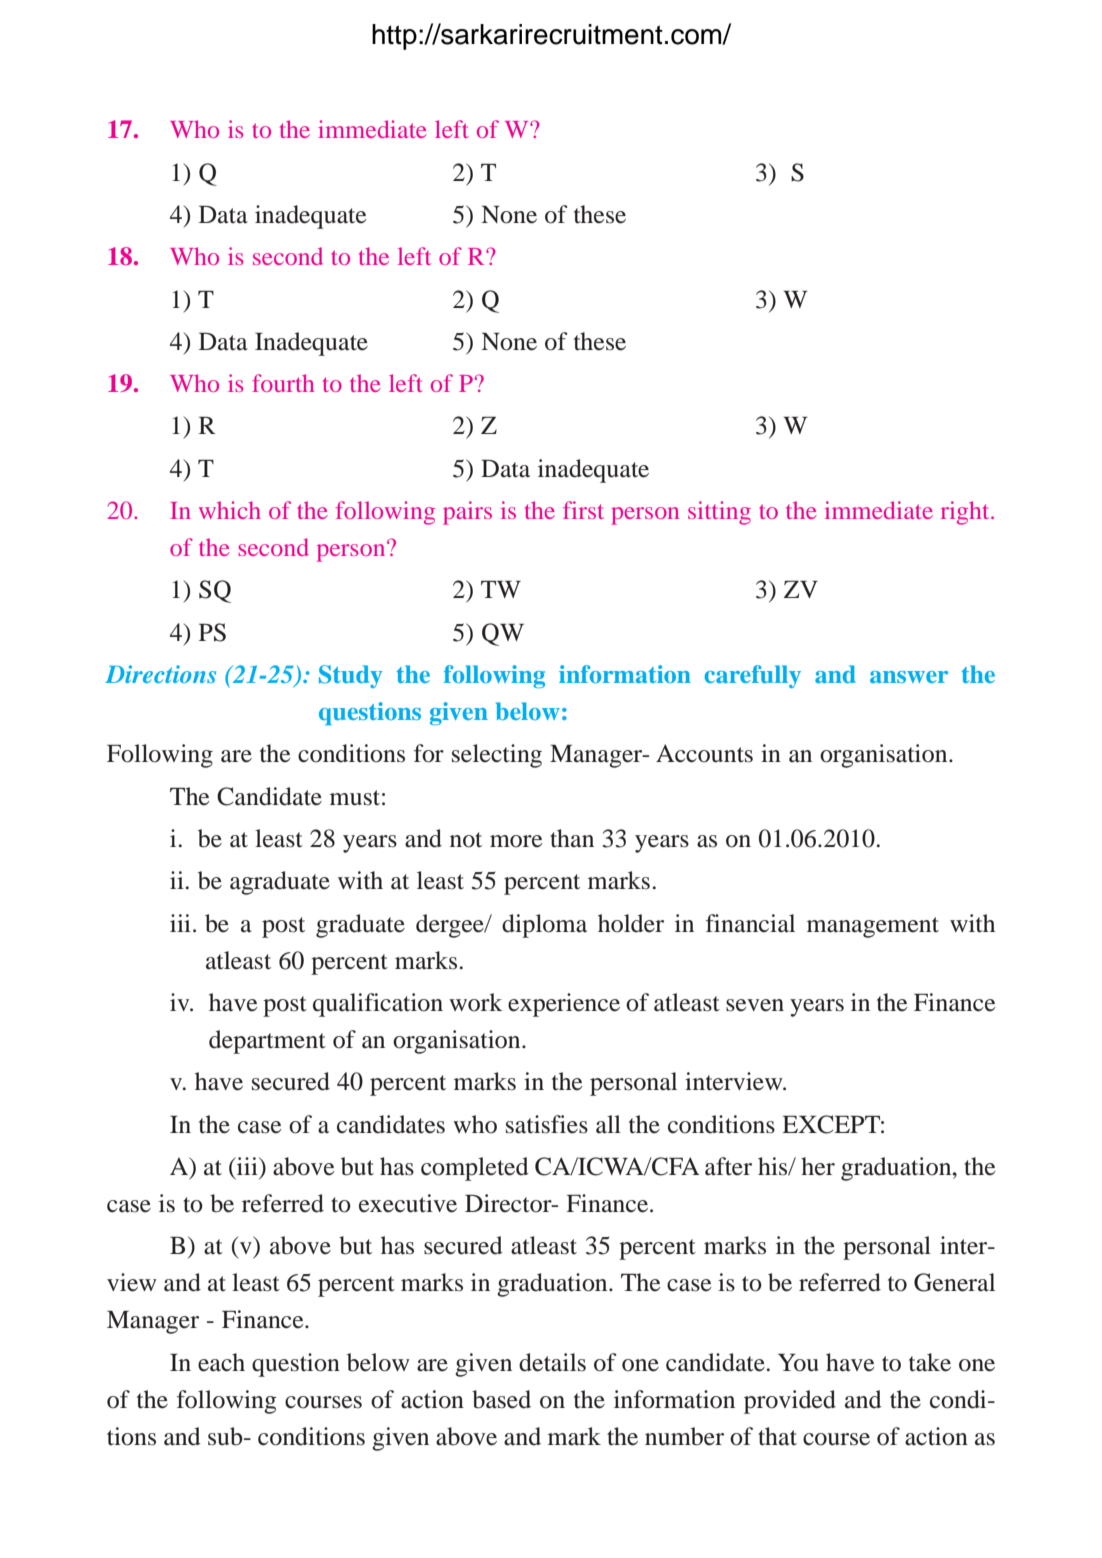  I want to click on her, so click(818, 1166).
